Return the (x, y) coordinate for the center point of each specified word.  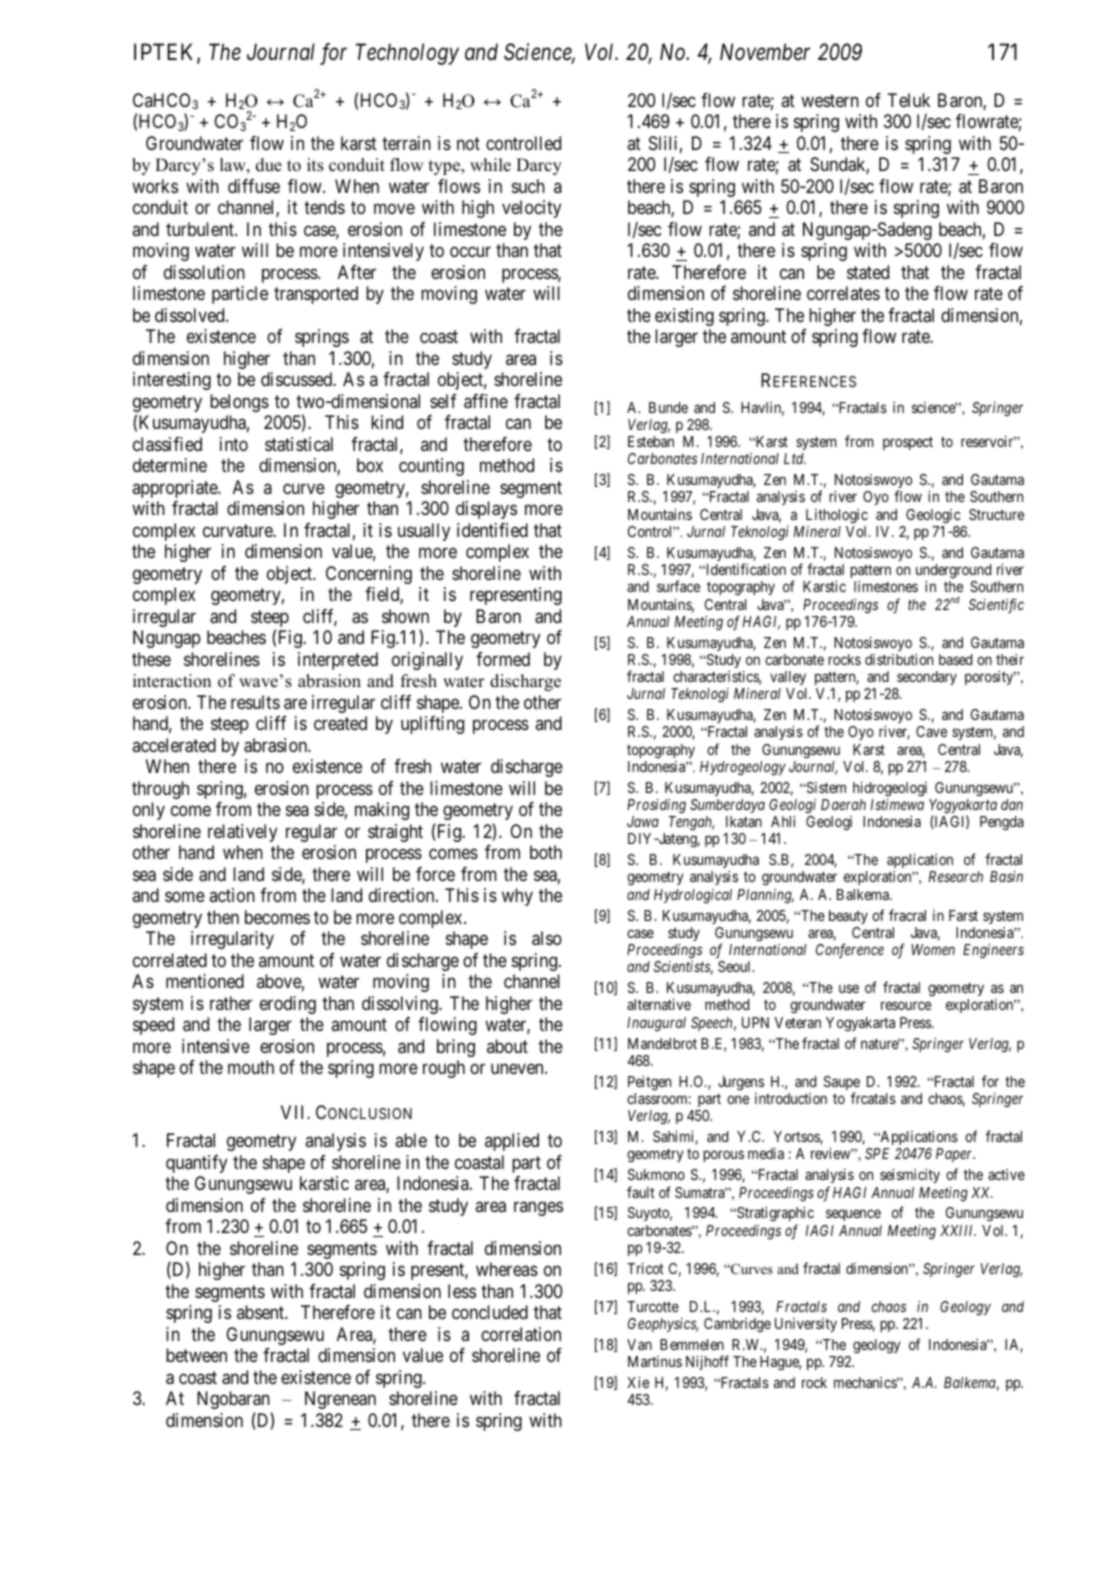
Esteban (651, 441)
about (507, 1046)
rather (231, 1003)
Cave (931, 731)
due (269, 165)
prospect (908, 443)
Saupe (842, 1084)
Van (639, 1344)
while (490, 165)
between (196, 1355)
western (830, 100)
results (255, 702)
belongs (239, 403)
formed (503, 659)
